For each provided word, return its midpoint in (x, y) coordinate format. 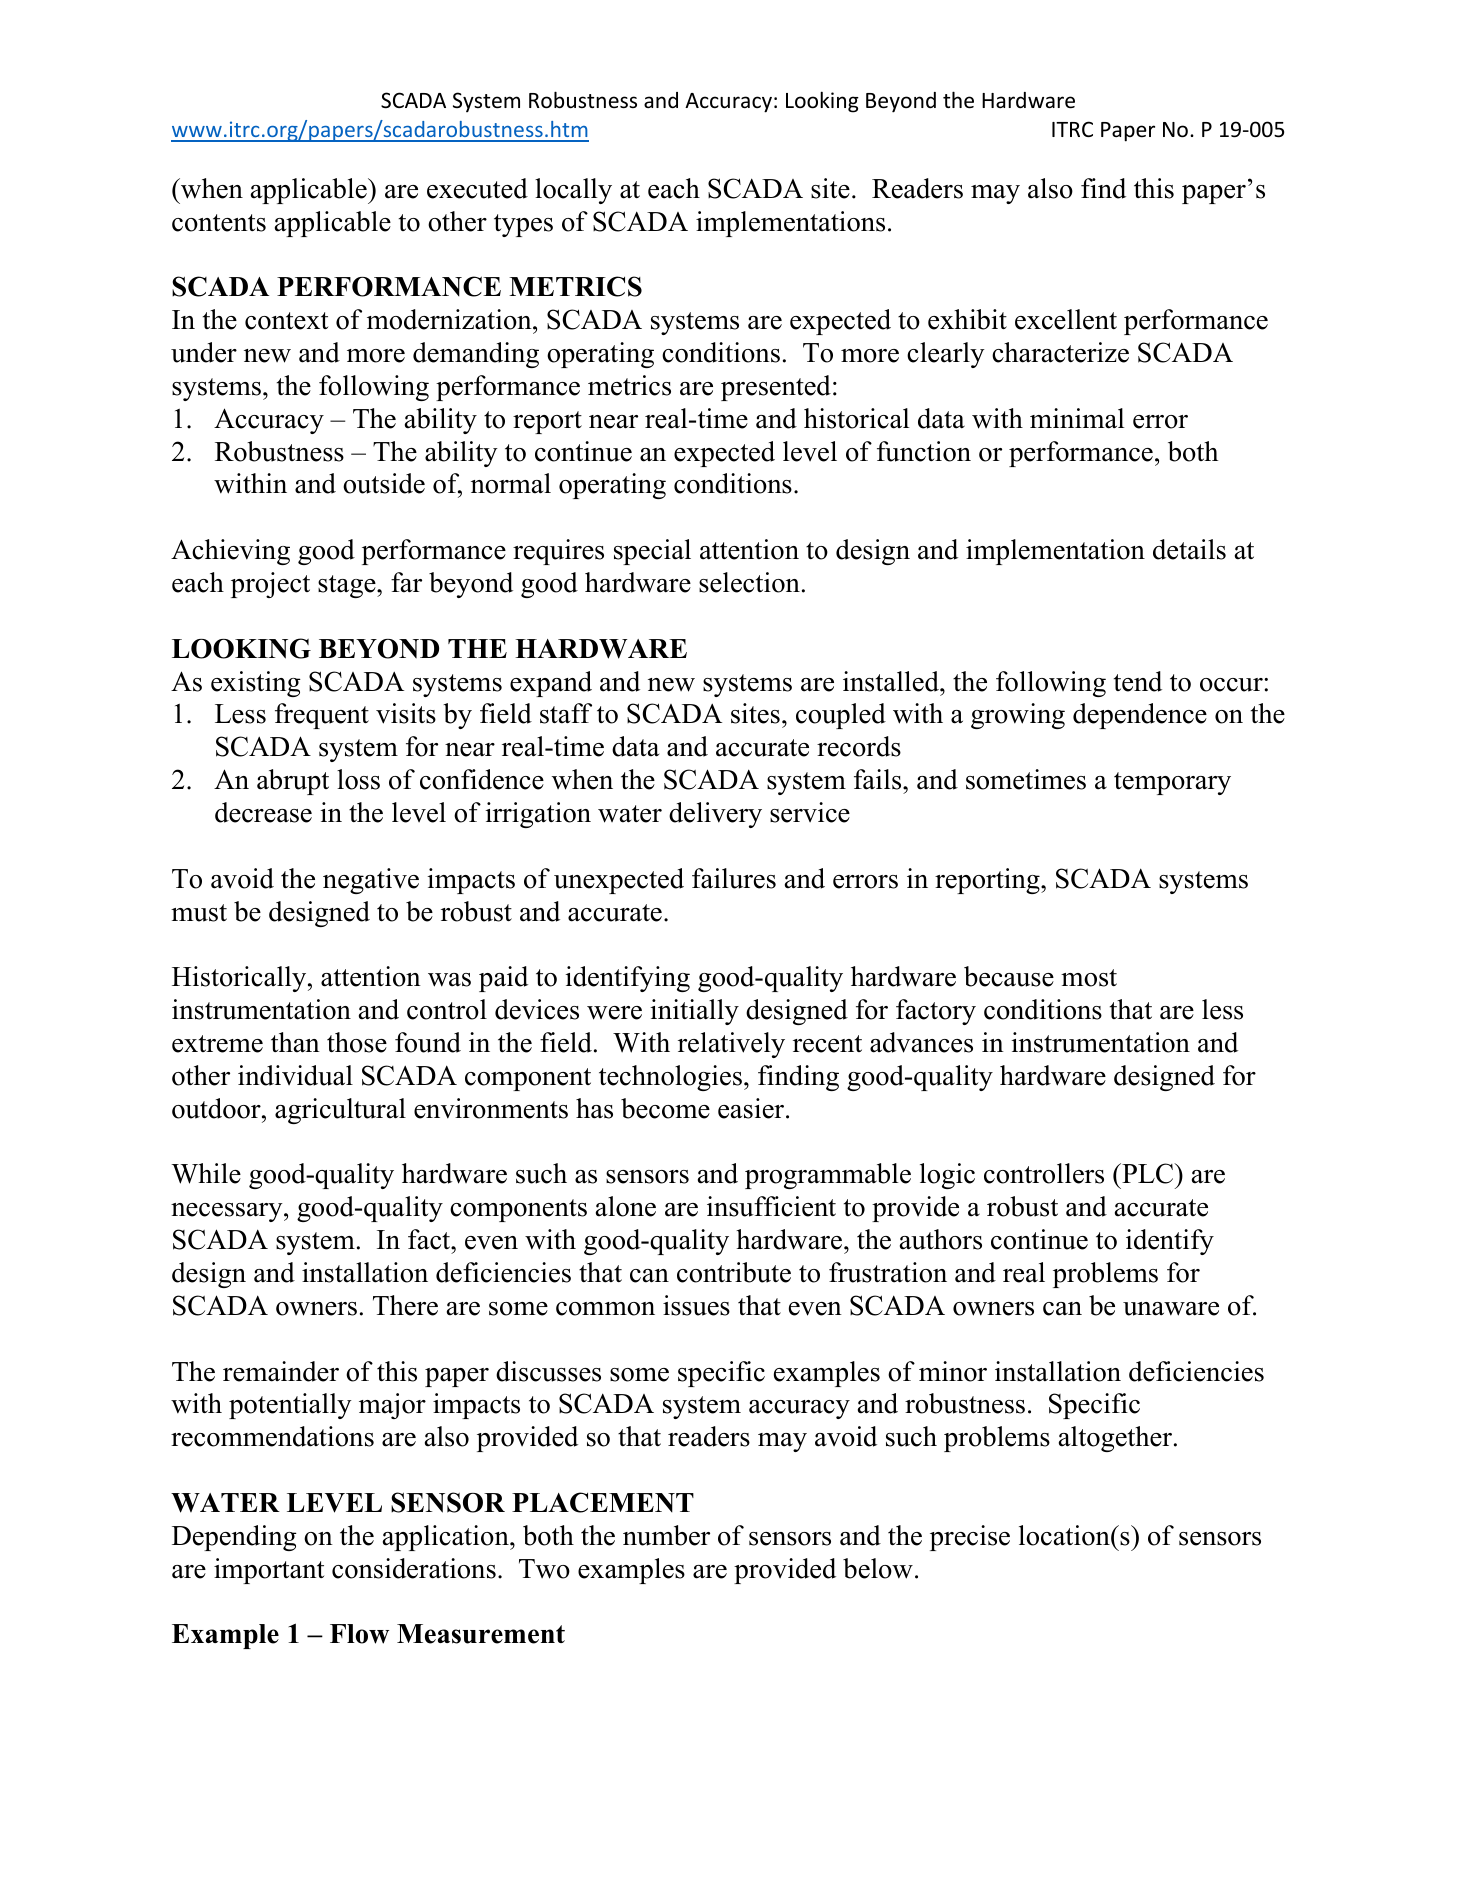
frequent (322, 716)
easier (752, 1108)
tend (1138, 681)
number (666, 1535)
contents (219, 223)
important (269, 1571)
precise (970, 1538)
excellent (1066, 319)
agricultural (340, 1111)
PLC (1148, 1173)
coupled (841, 716)
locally (573, 191)
